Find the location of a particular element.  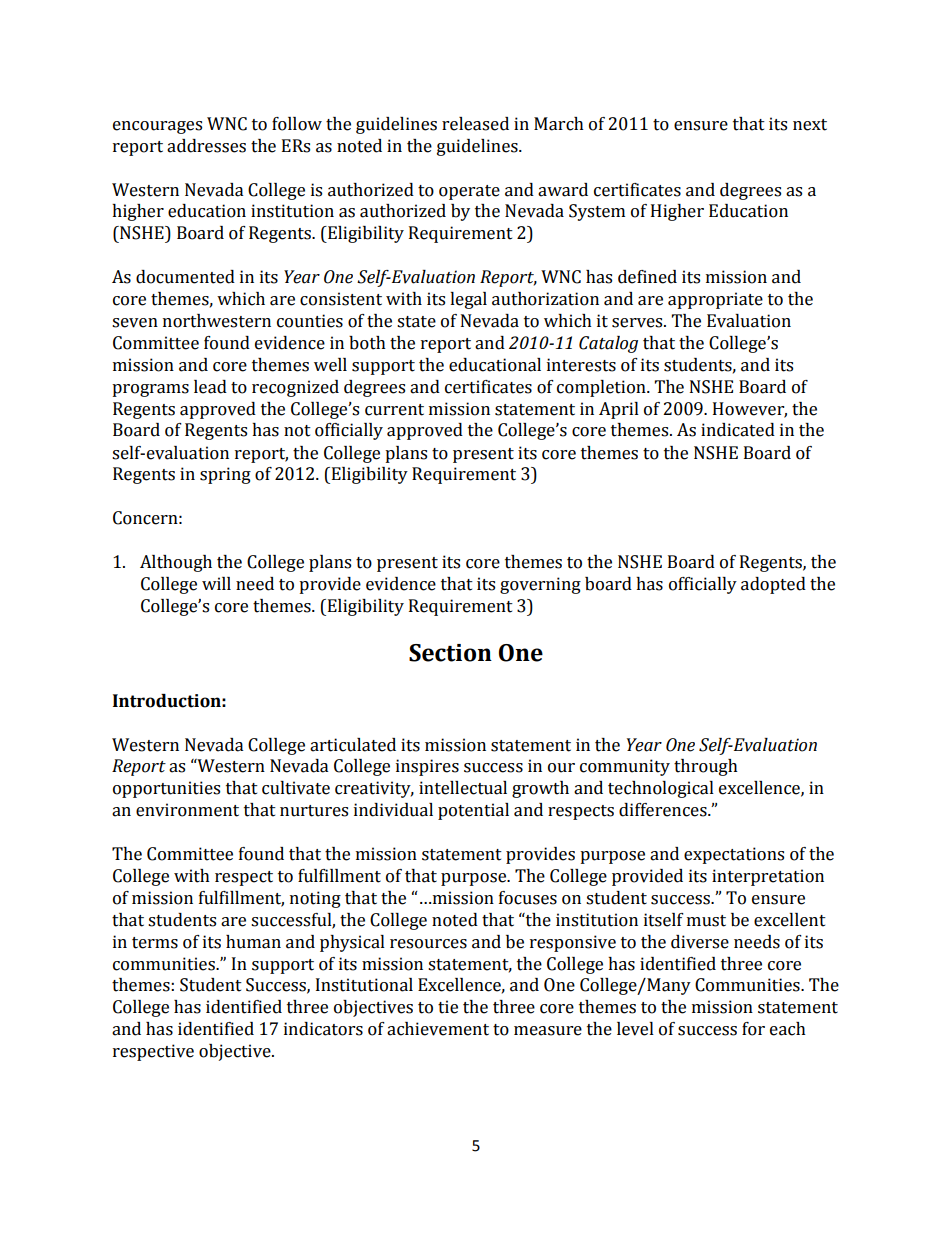

governing is located at coordinates (540, 585).
